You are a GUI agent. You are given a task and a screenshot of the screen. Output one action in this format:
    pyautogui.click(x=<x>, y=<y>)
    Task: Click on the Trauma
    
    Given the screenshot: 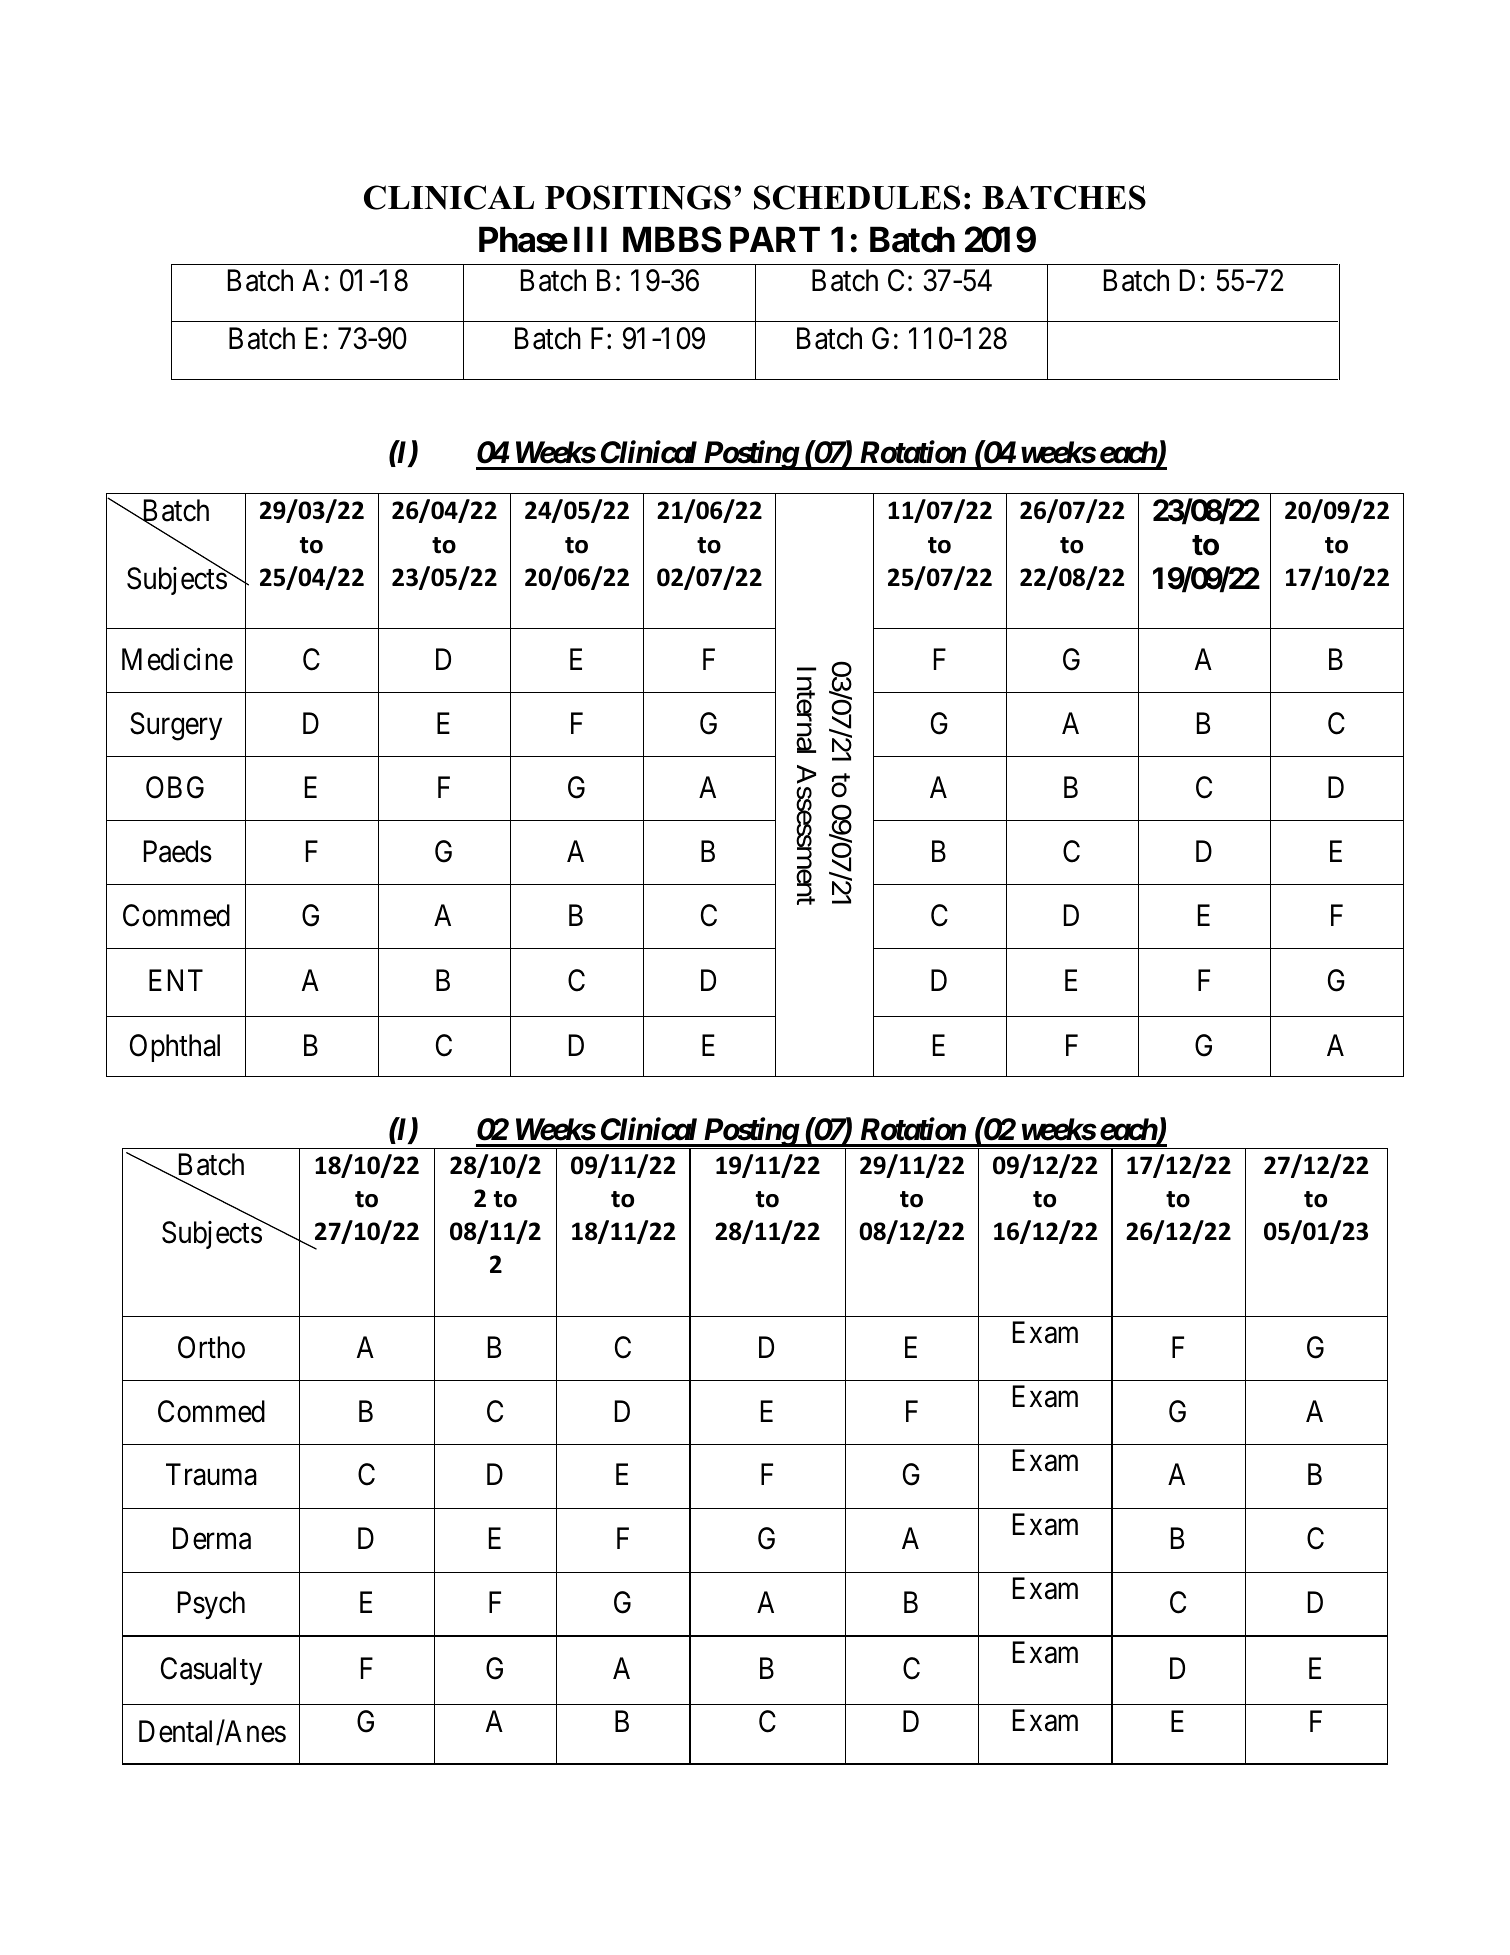 What is the action you would take?
    pyautogui.click(x=211, y=1475)
